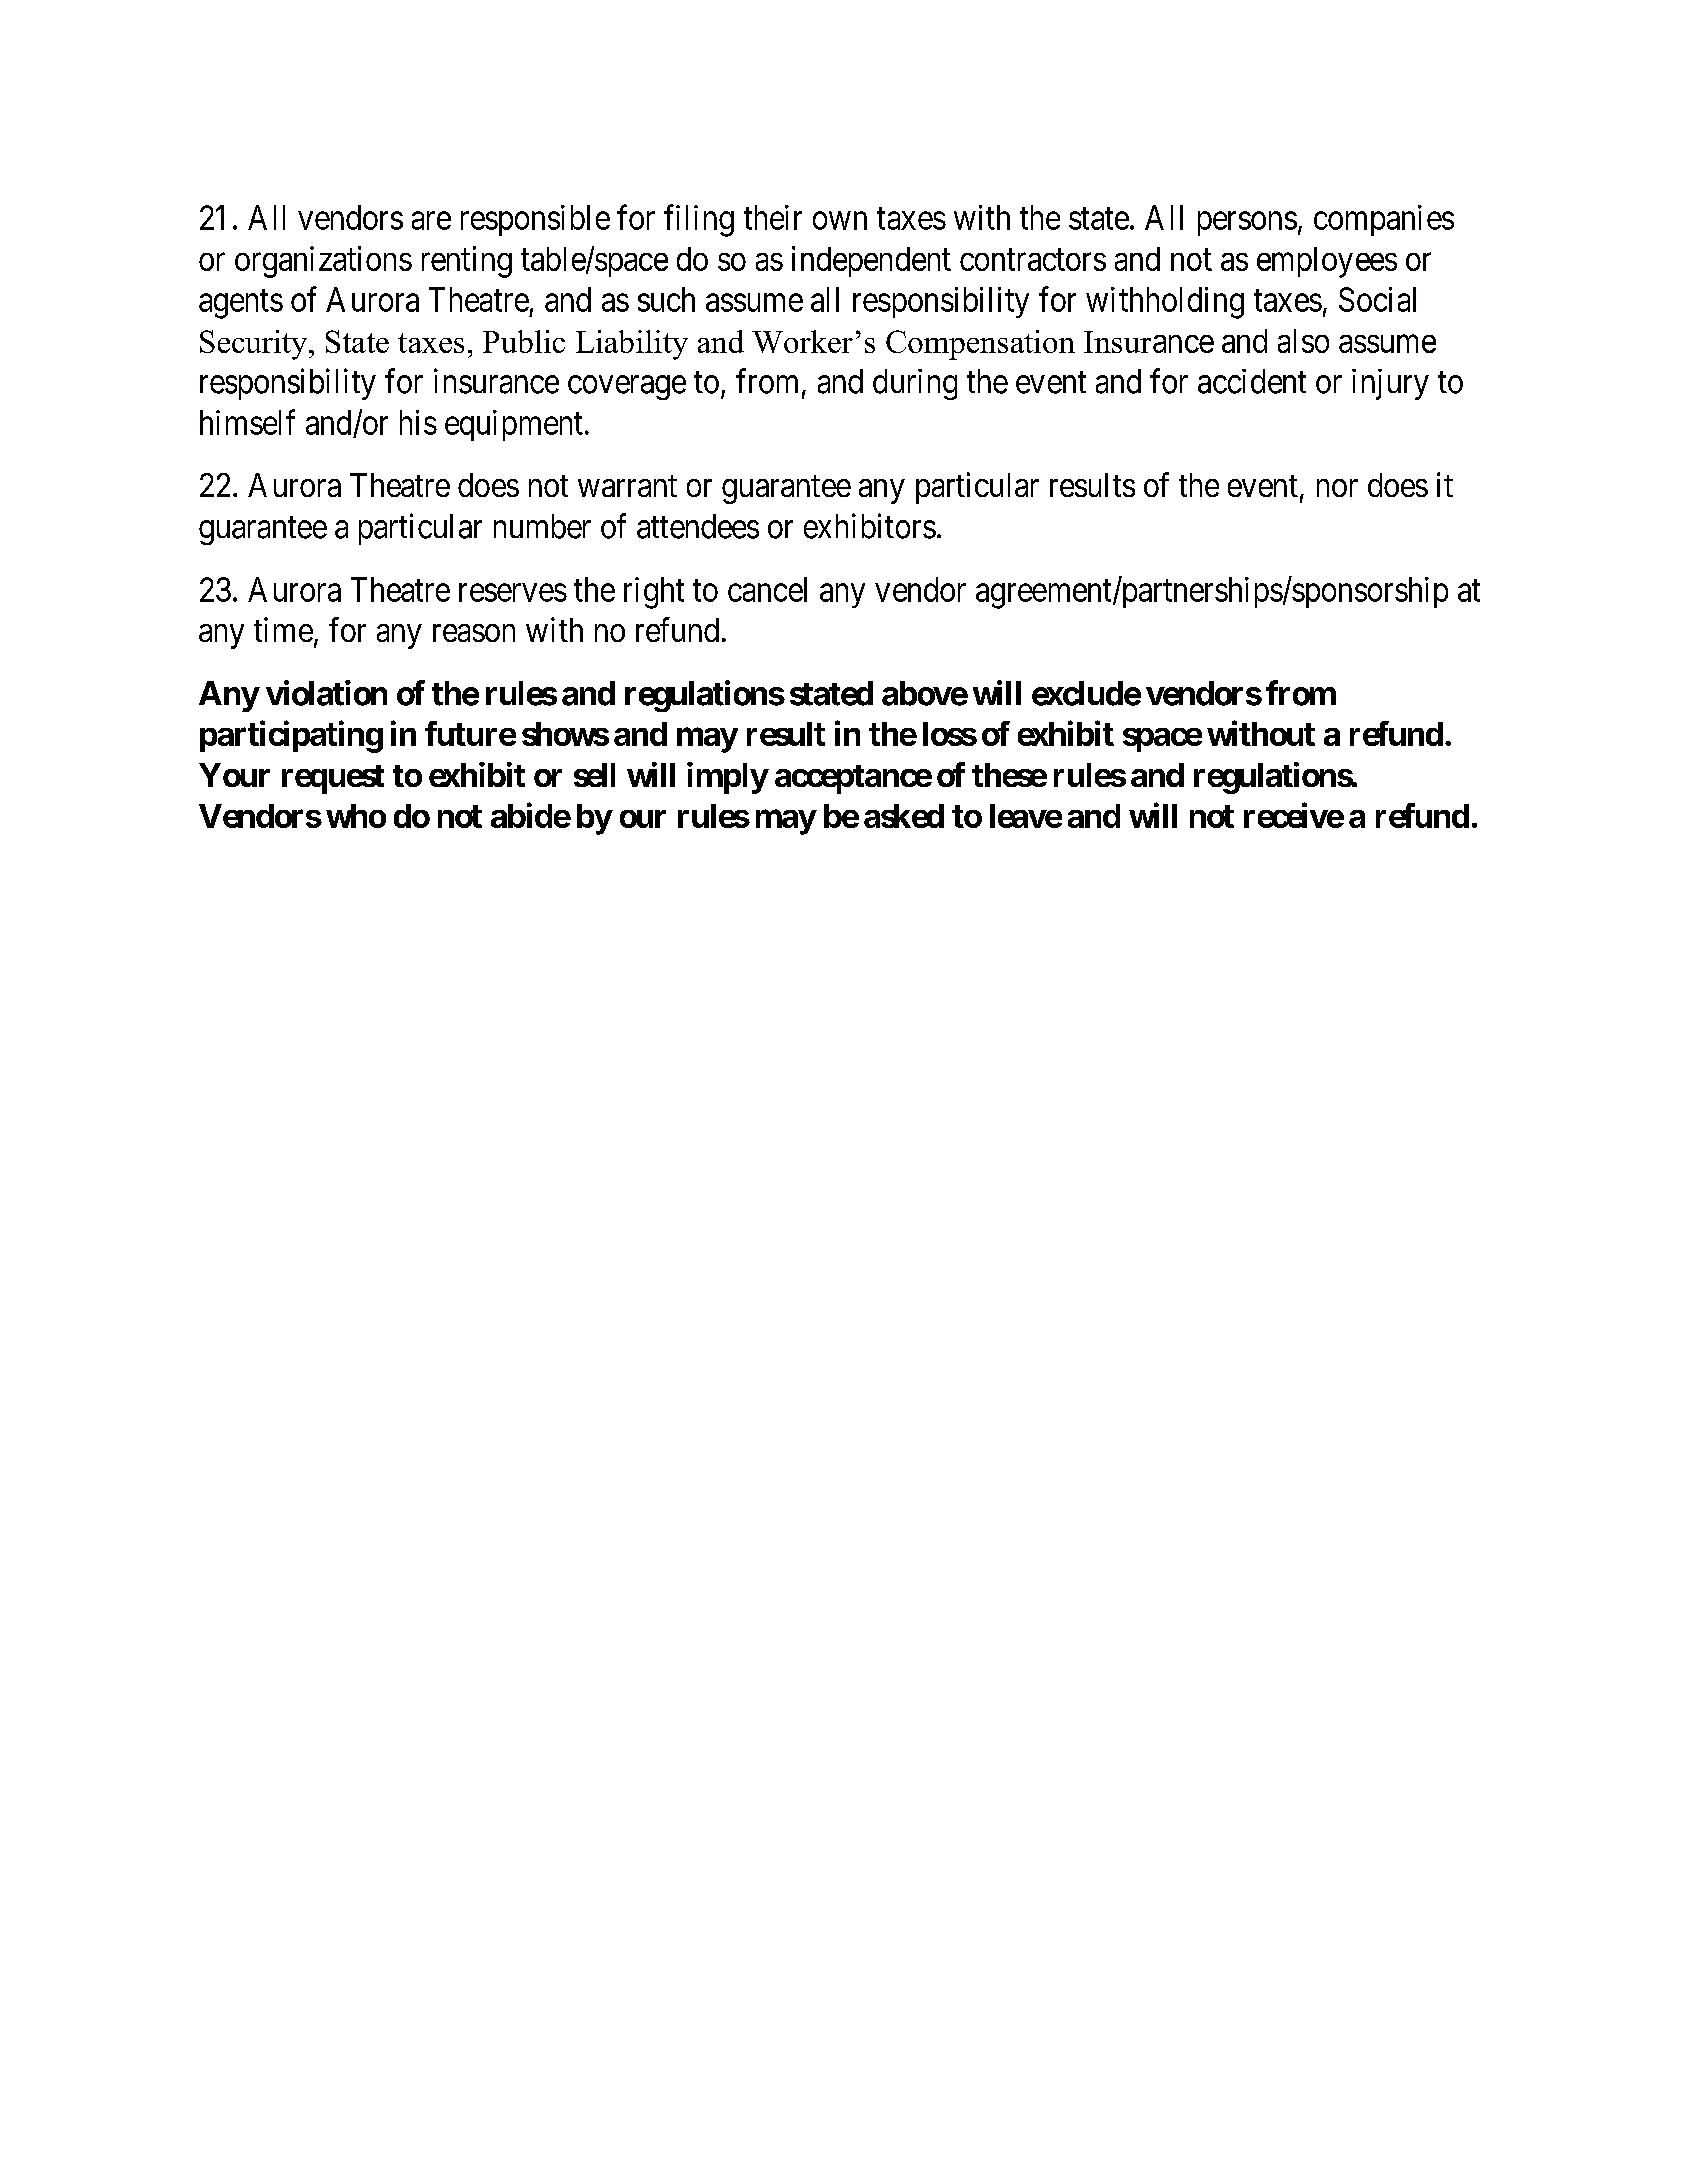 Image resolution: width=1682 pixels, height=2177 pixels. What do you see at coordinates (333, 779) in the screenshot?
I see `request` at bounding box center [333, 779].
